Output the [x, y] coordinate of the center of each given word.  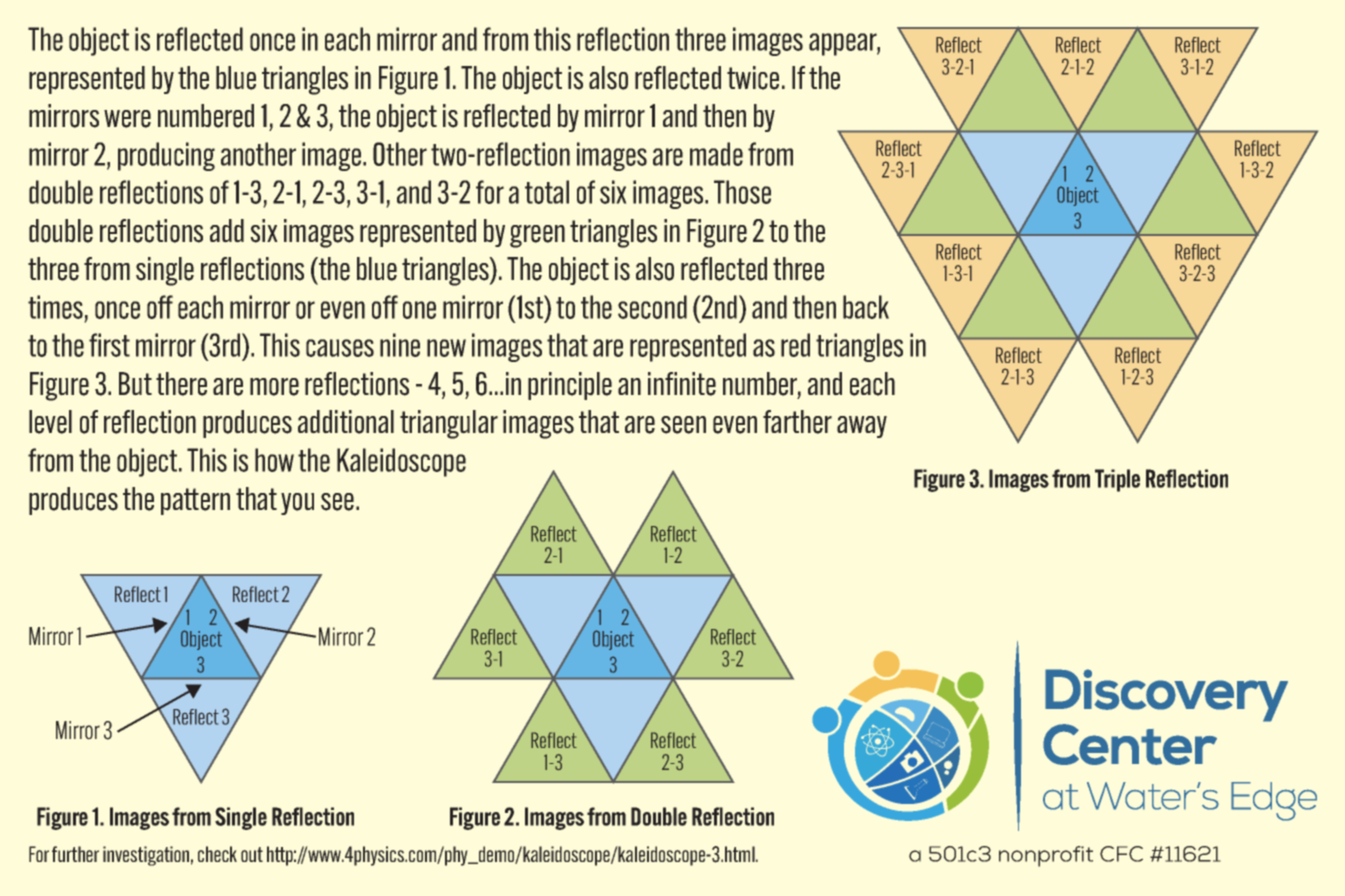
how [274, 460]
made [716, 154]
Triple [1117, 480]
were [127, 119]
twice [753, 78]
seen [683, 425]
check [217, 854]
